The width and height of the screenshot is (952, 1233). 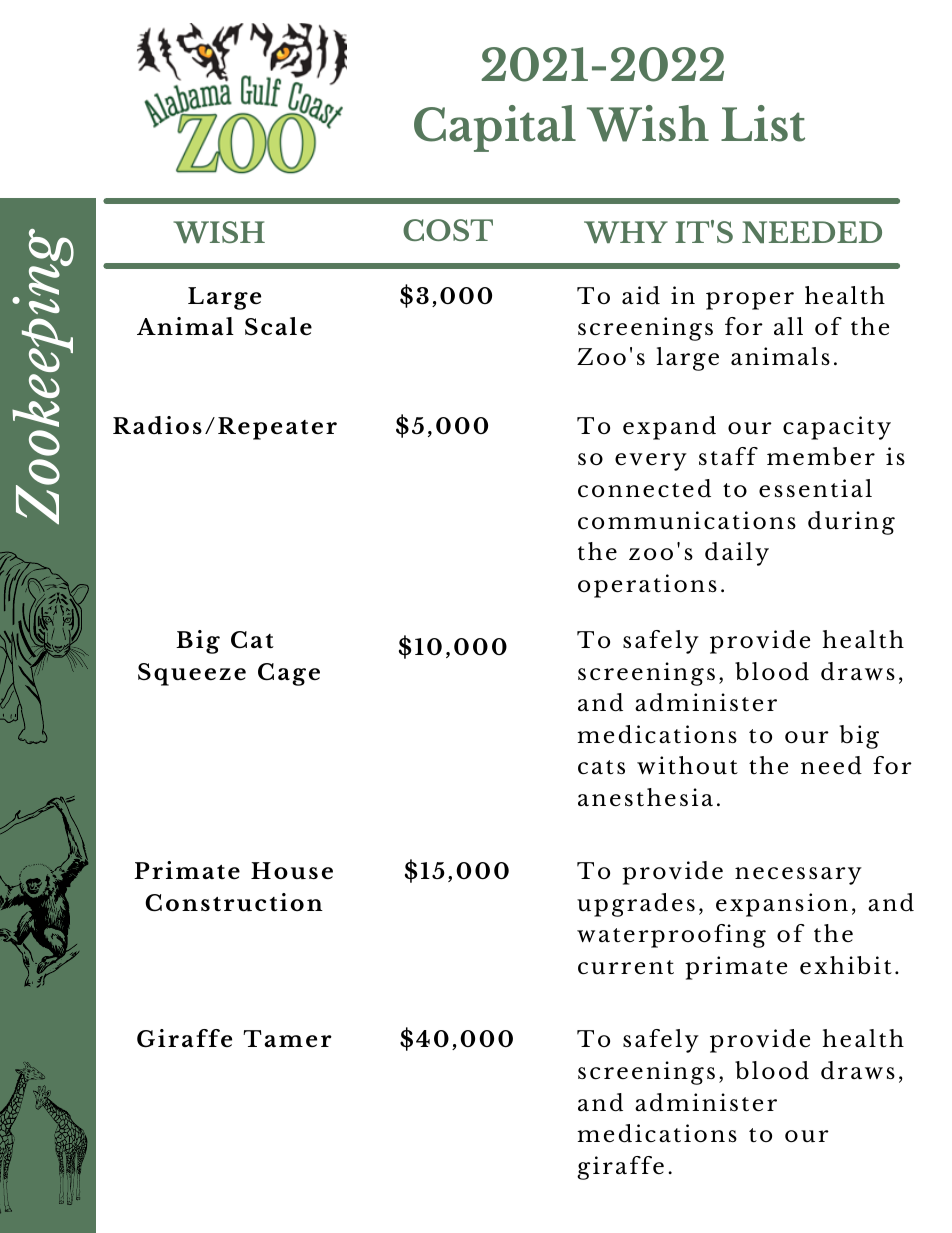 What do you see at coordinates (687, 765) in the screenshot?
I see `without` at bounding box center [687, 765].
